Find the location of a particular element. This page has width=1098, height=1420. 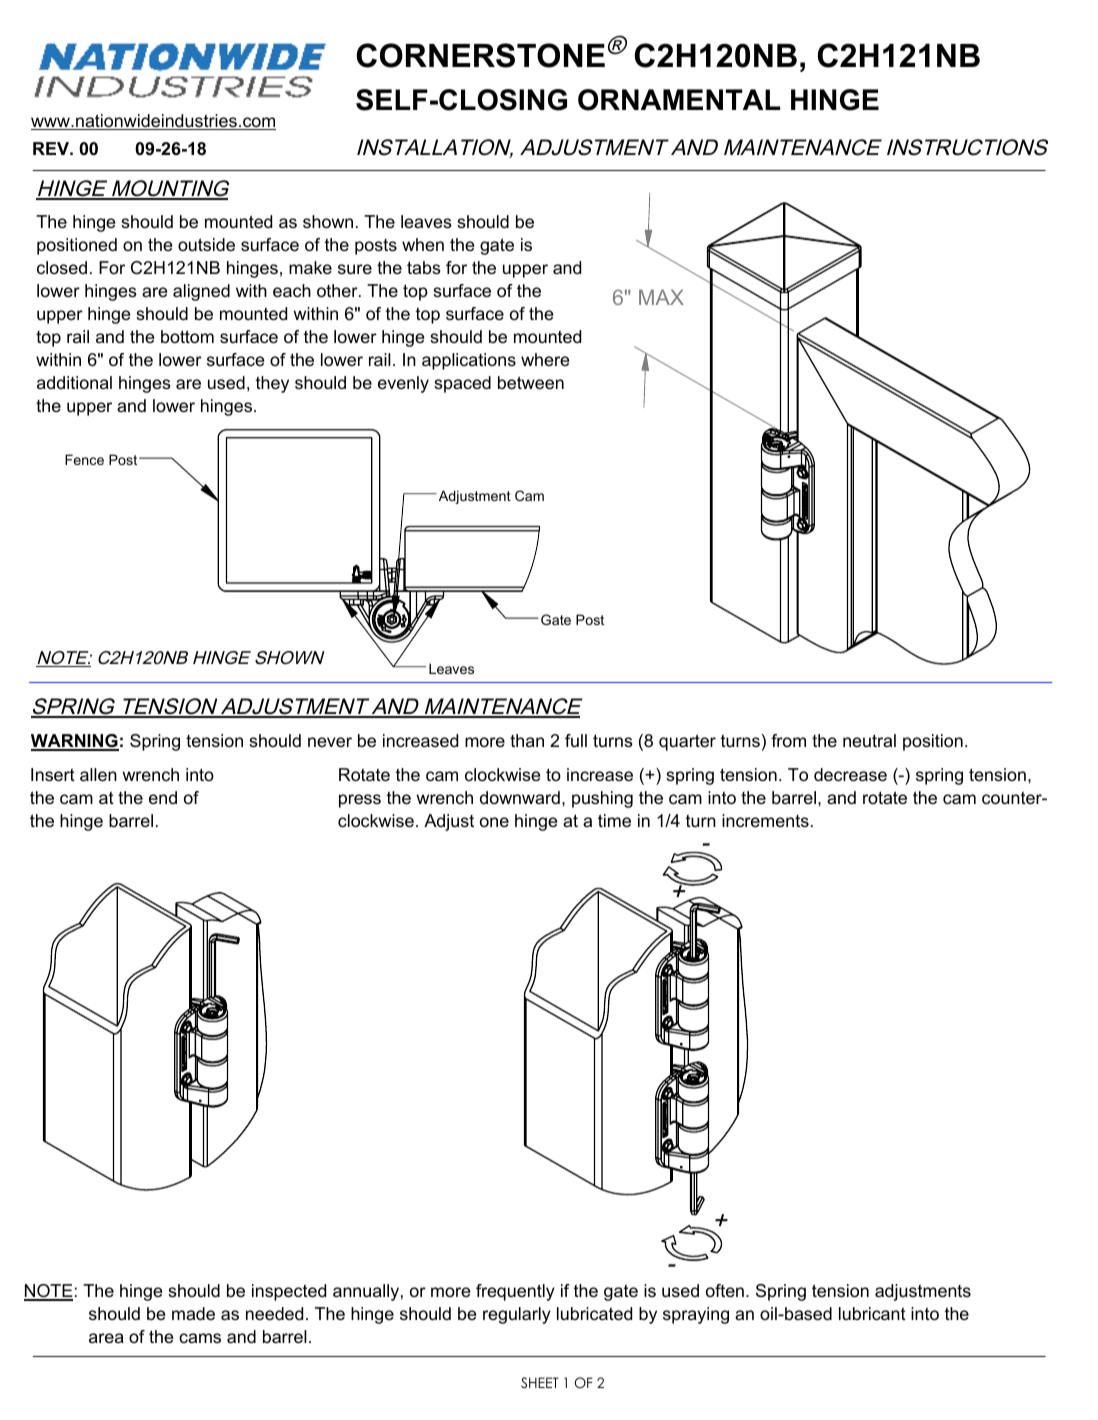

than is located at coordinates (527, 740).
